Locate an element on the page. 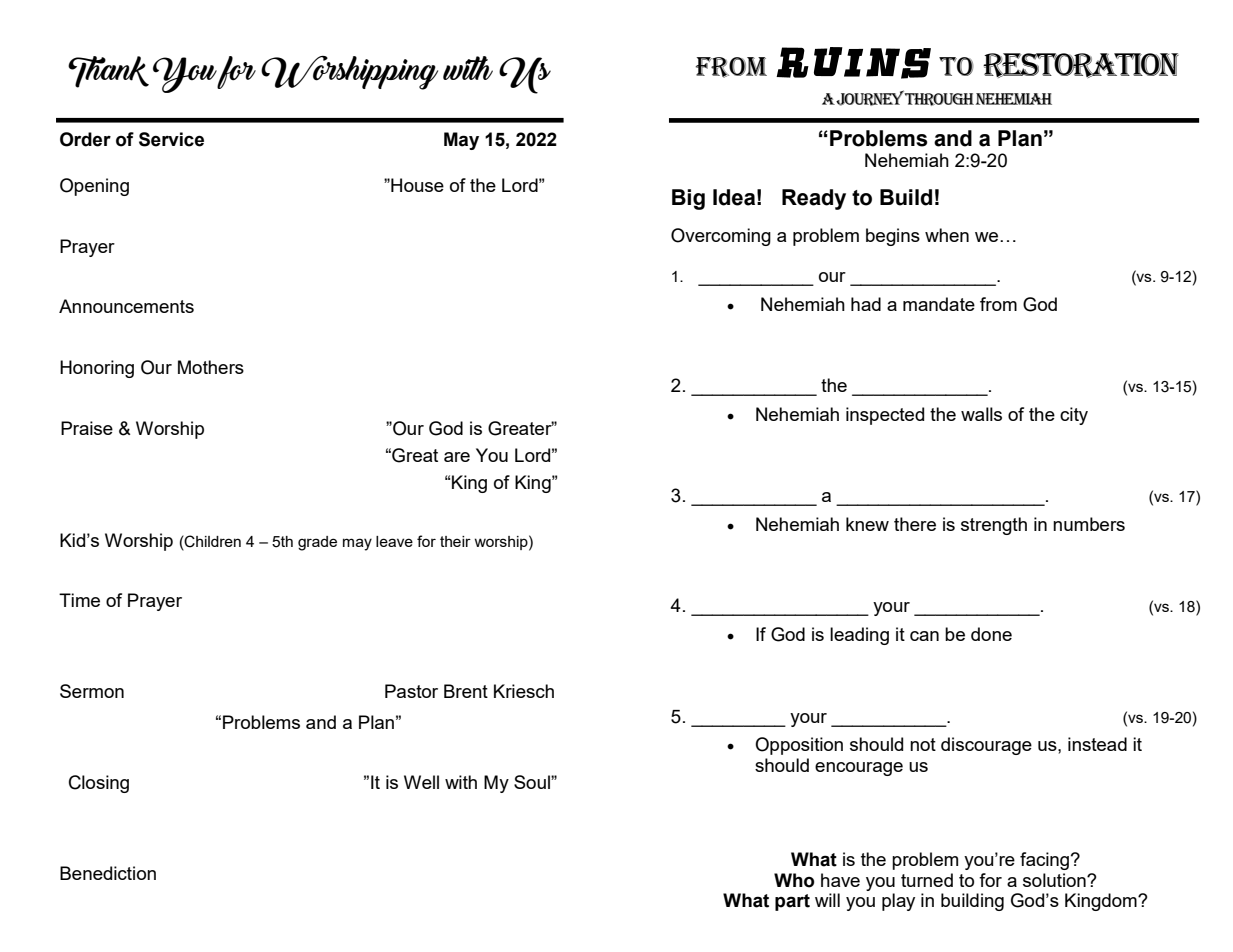 Image resolution: width=1233 pixels, height=952 pixels. are is located at coordinates (457, 457).
